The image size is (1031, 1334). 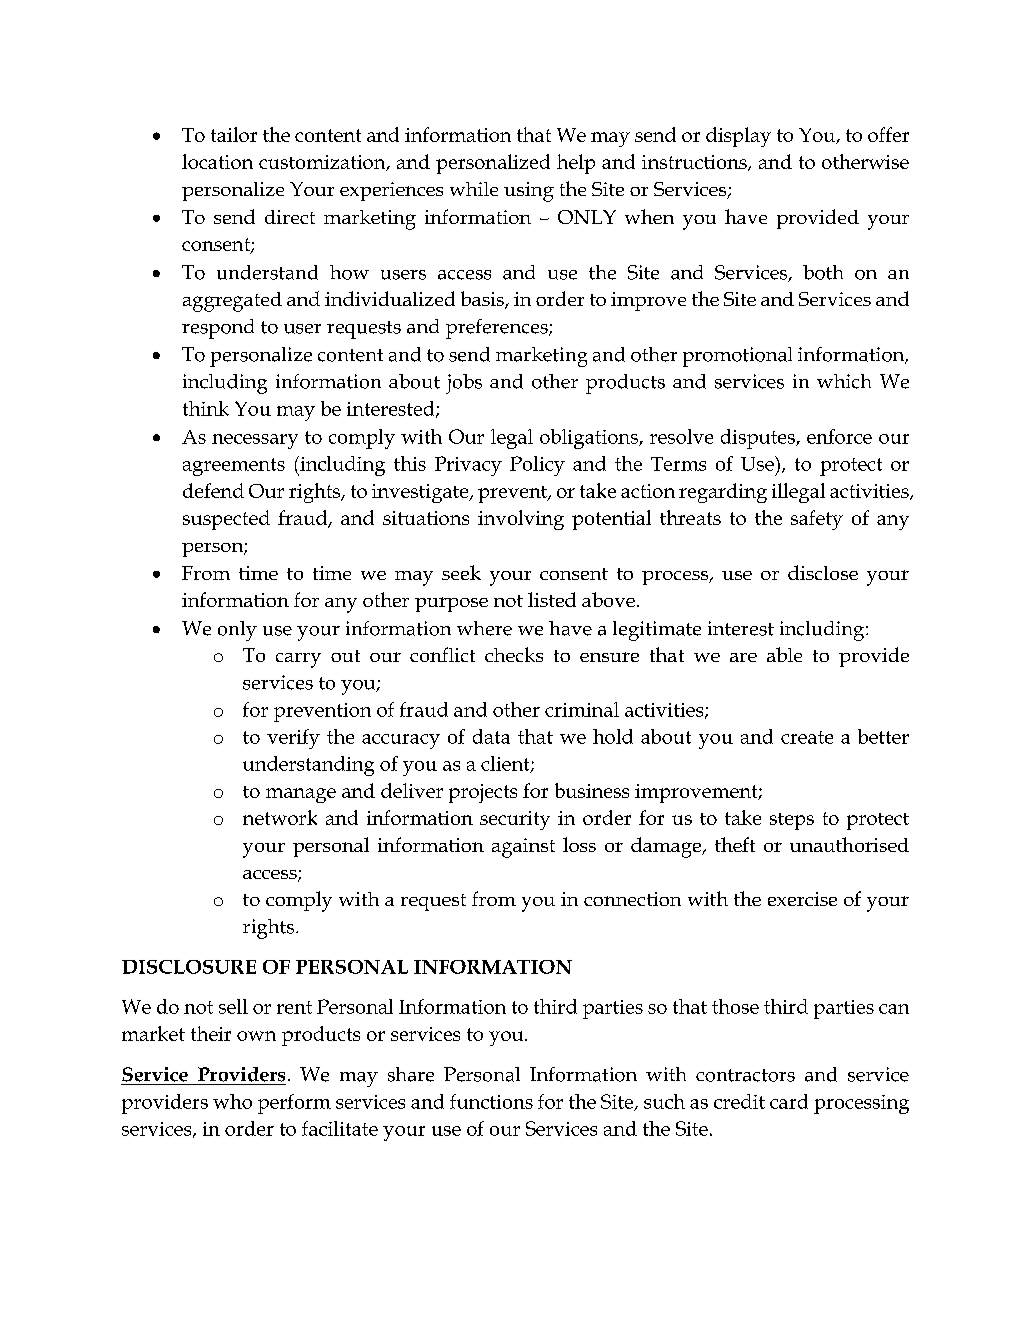 I want to click on customization, so click(x=323, y=163).
